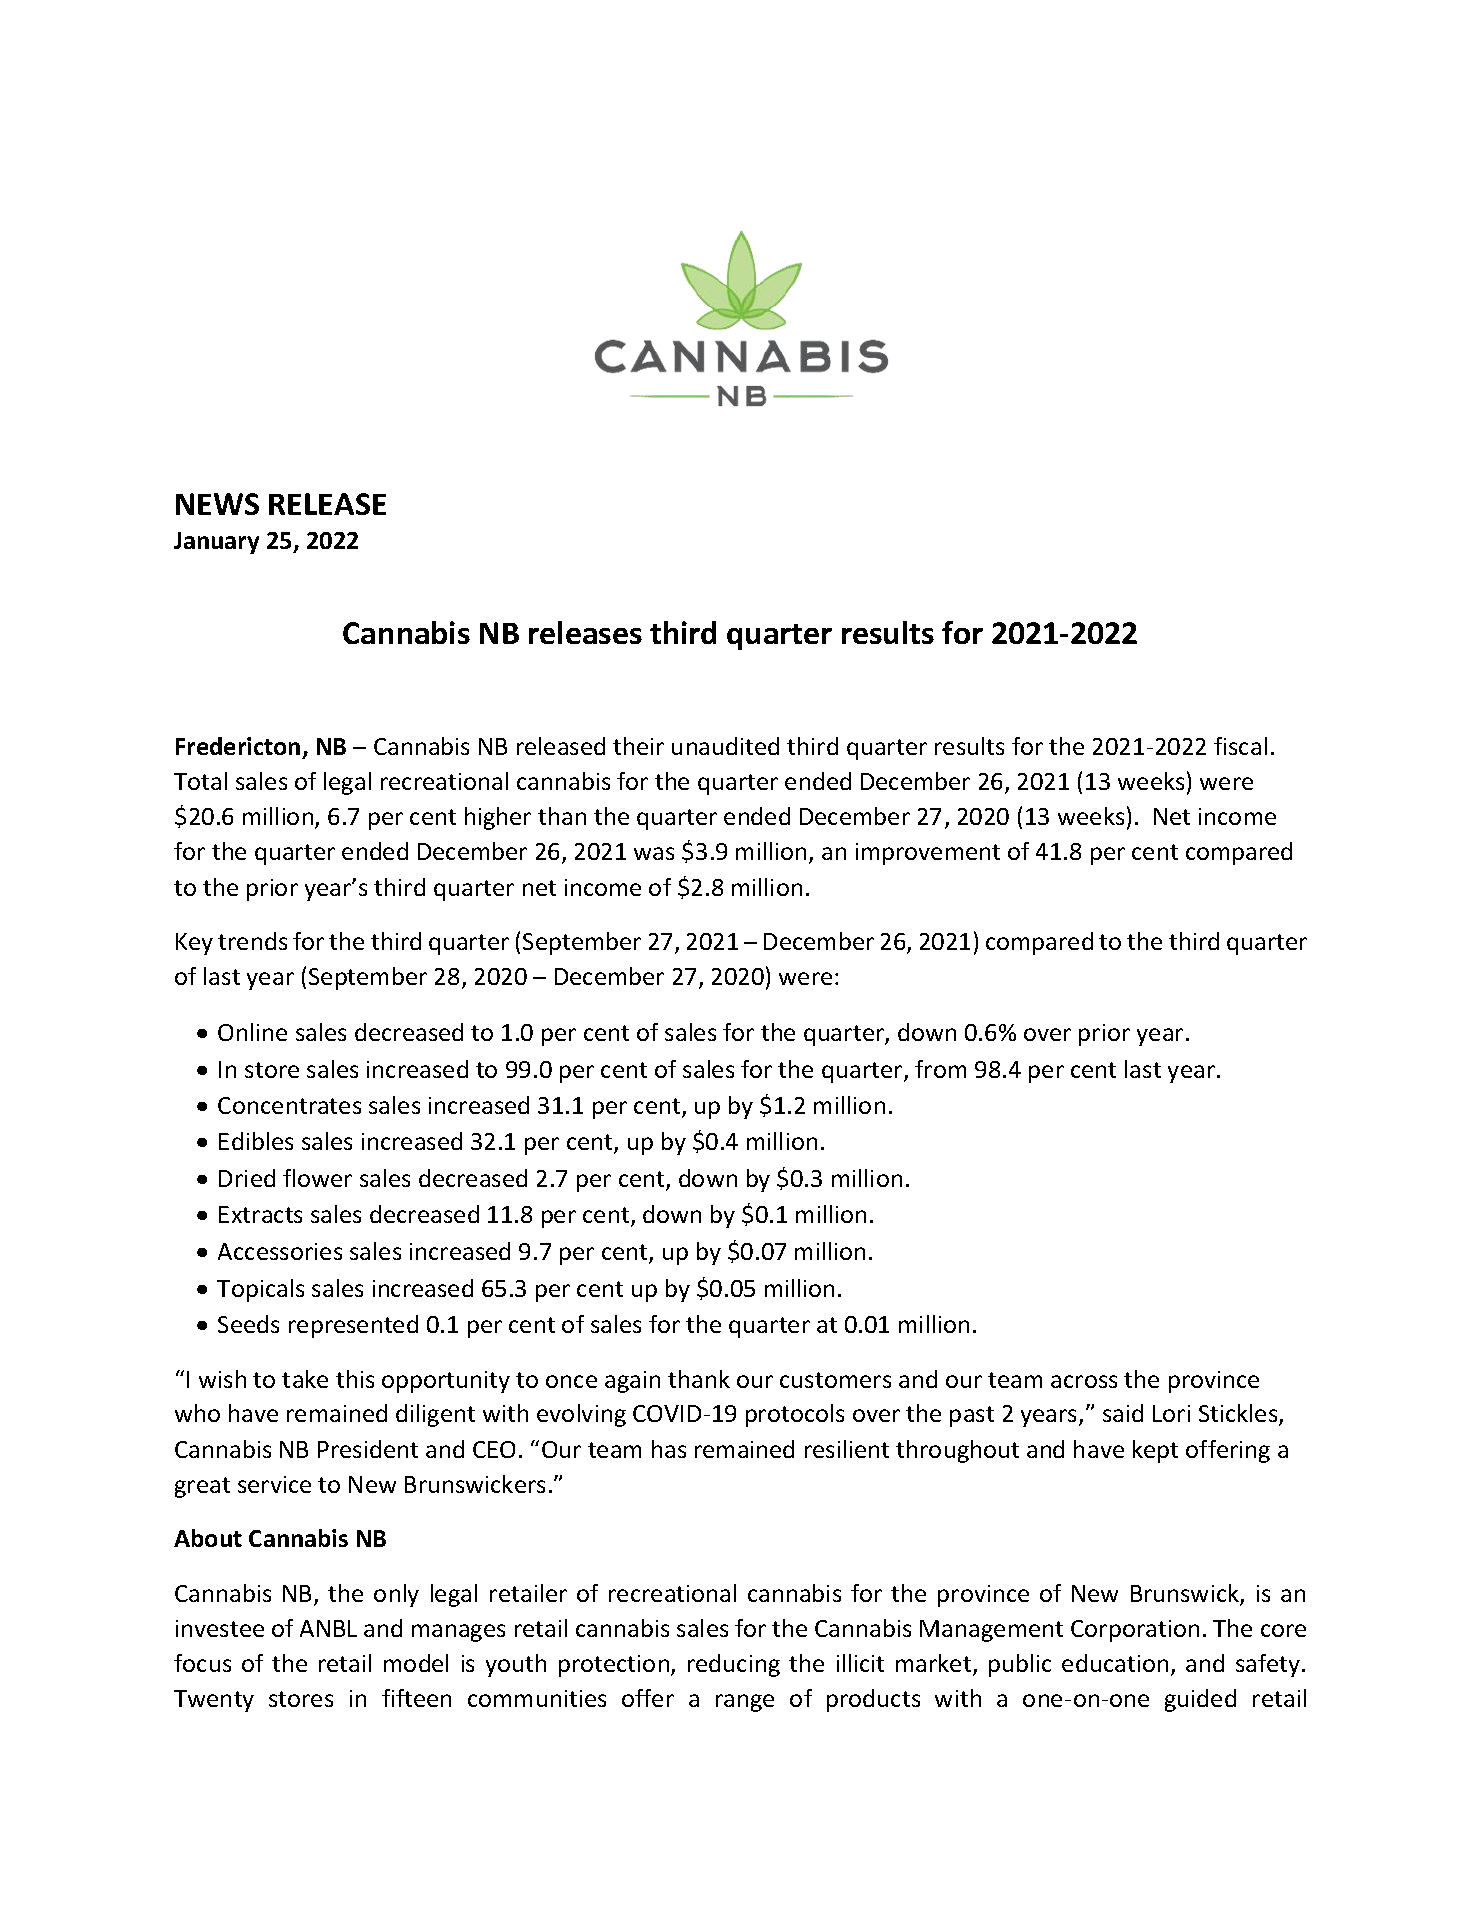  What do you see at coordinates (940, 1069) in the screenshot?
I see `from` at bounding box center [940, 1069].
